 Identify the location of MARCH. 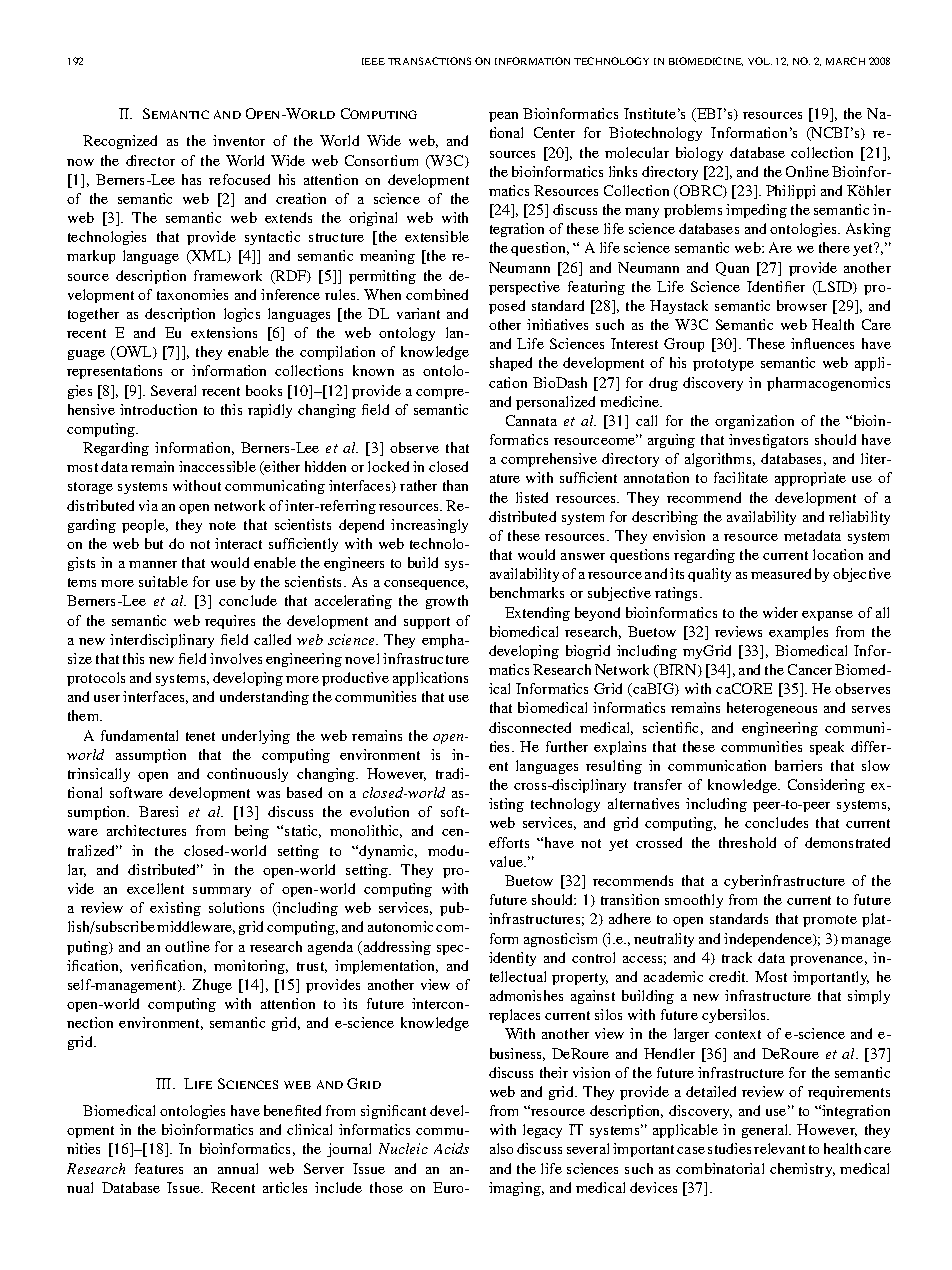
(845, 61).
